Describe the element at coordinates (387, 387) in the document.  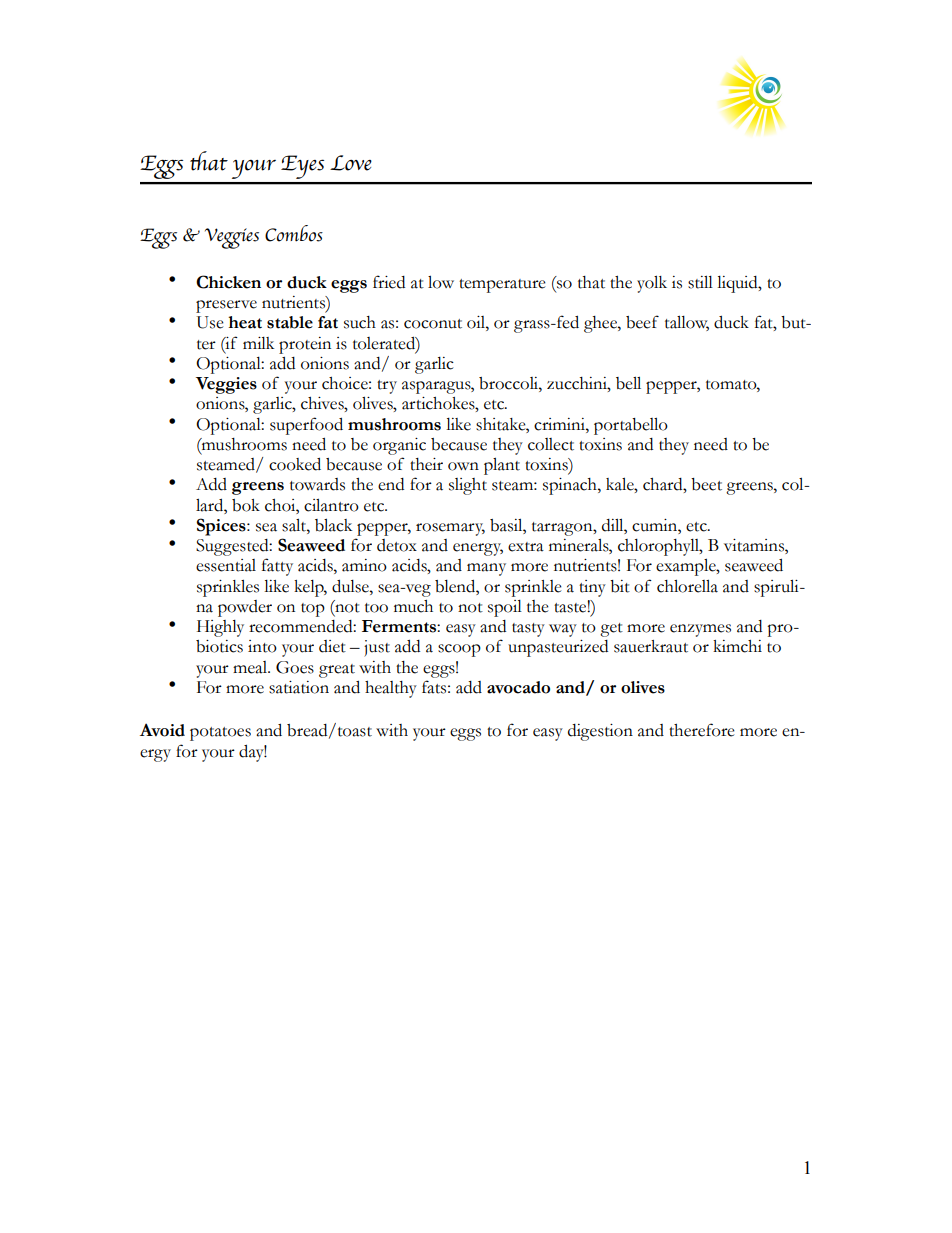
I see `try` at that location.
